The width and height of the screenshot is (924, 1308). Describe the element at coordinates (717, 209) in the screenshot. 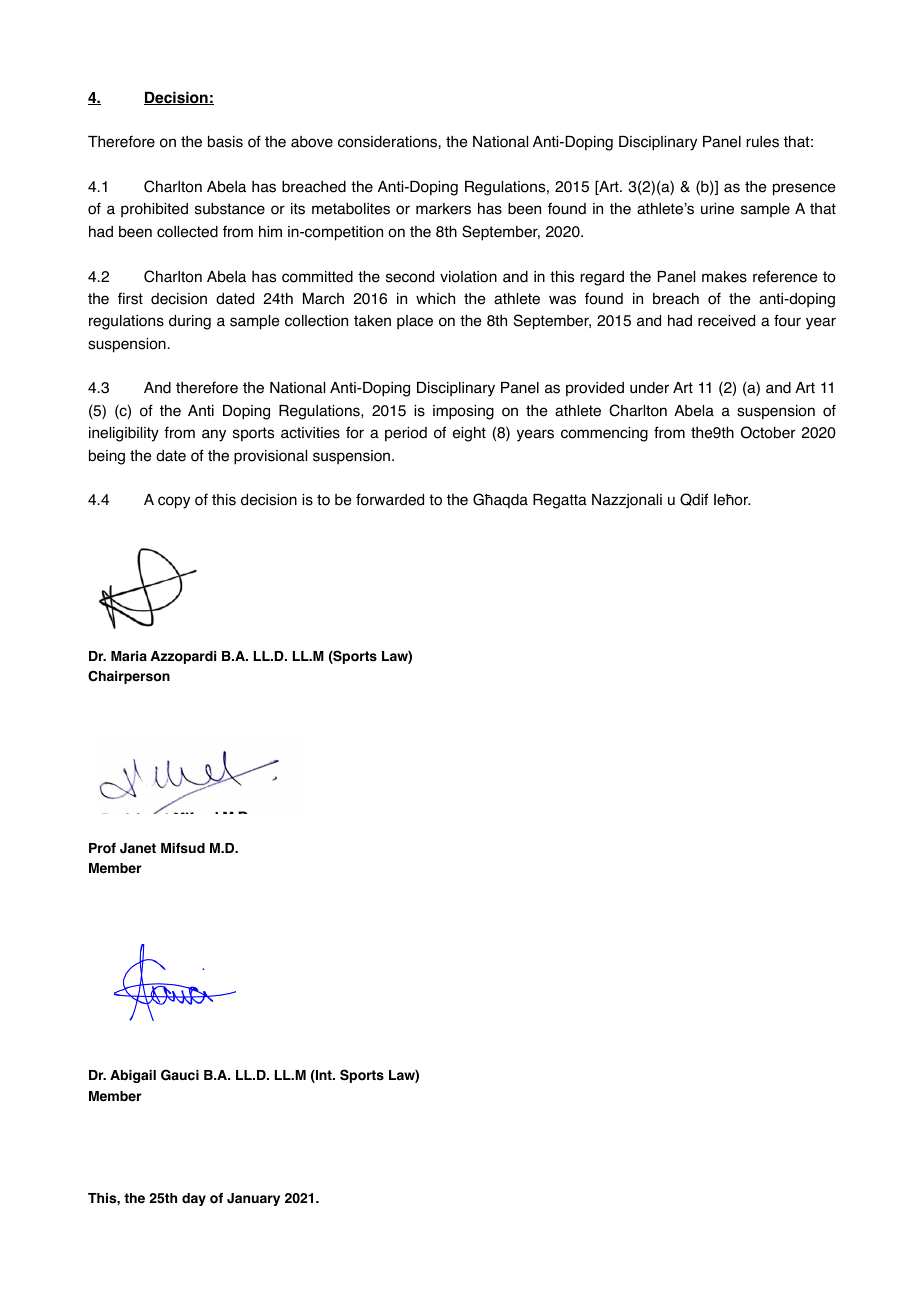

I see `urine` at that location.
